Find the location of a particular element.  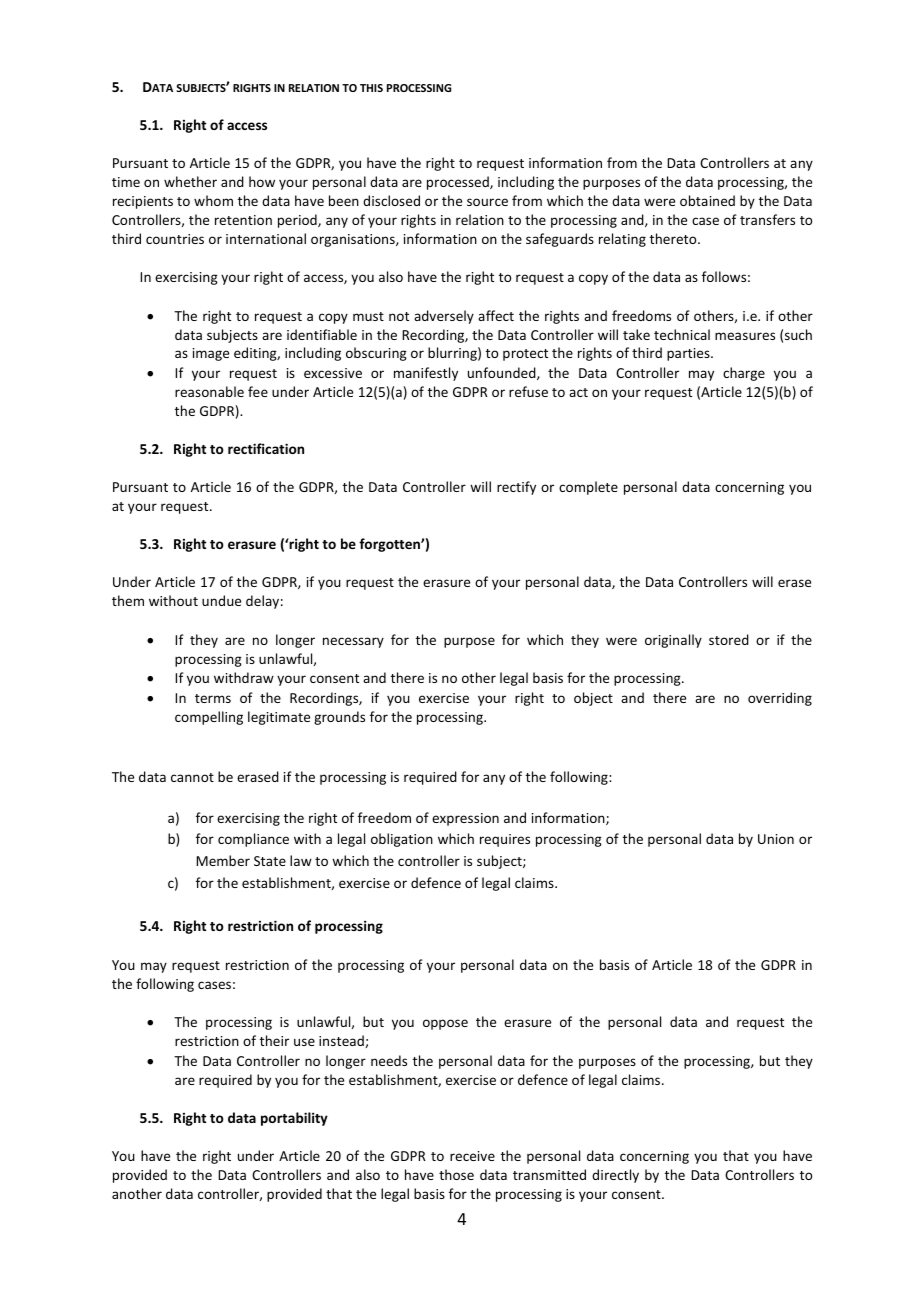

whether is located at coordinates (190, 181).
